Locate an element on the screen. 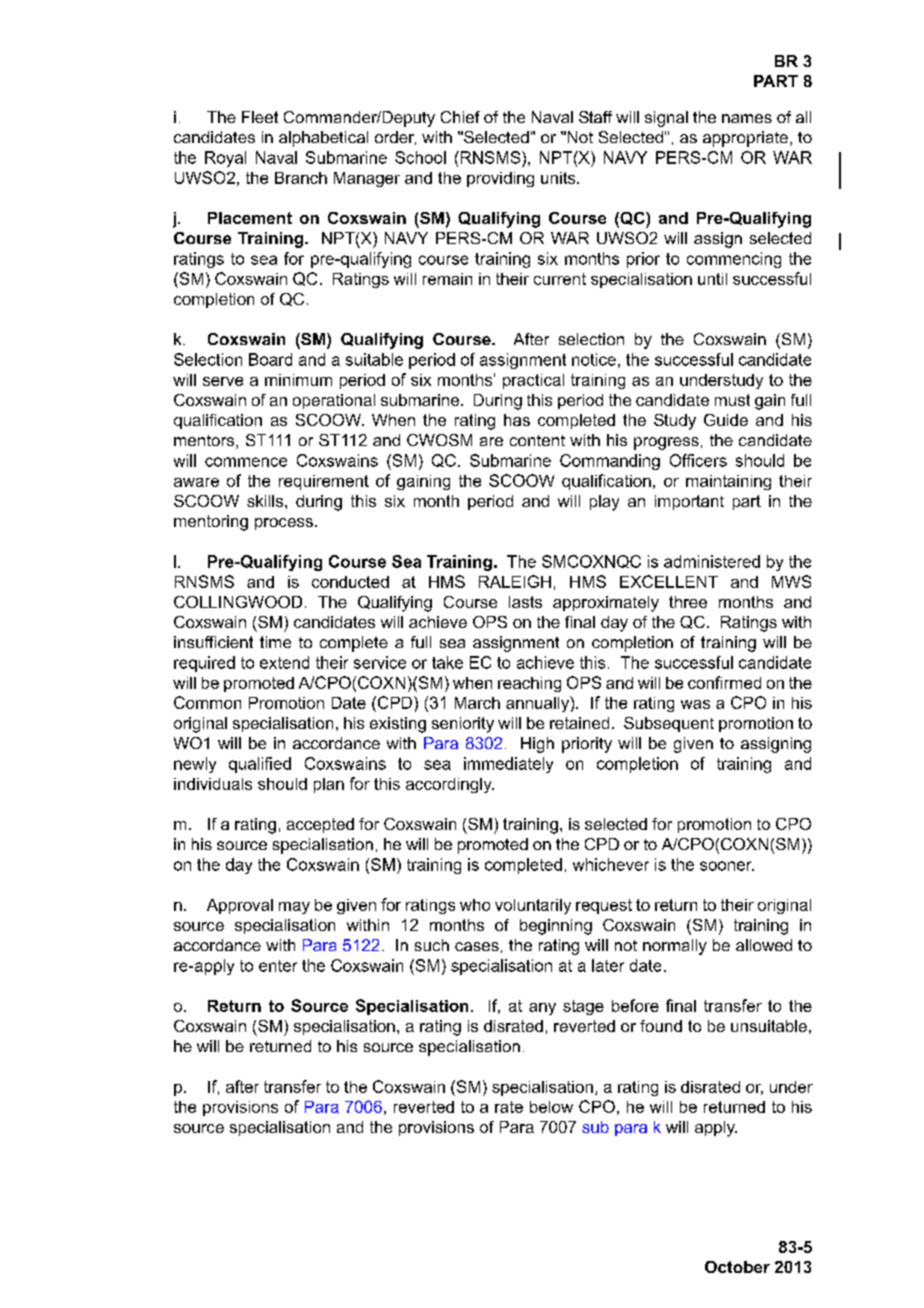  extend is located at coordinates (284, 662).
